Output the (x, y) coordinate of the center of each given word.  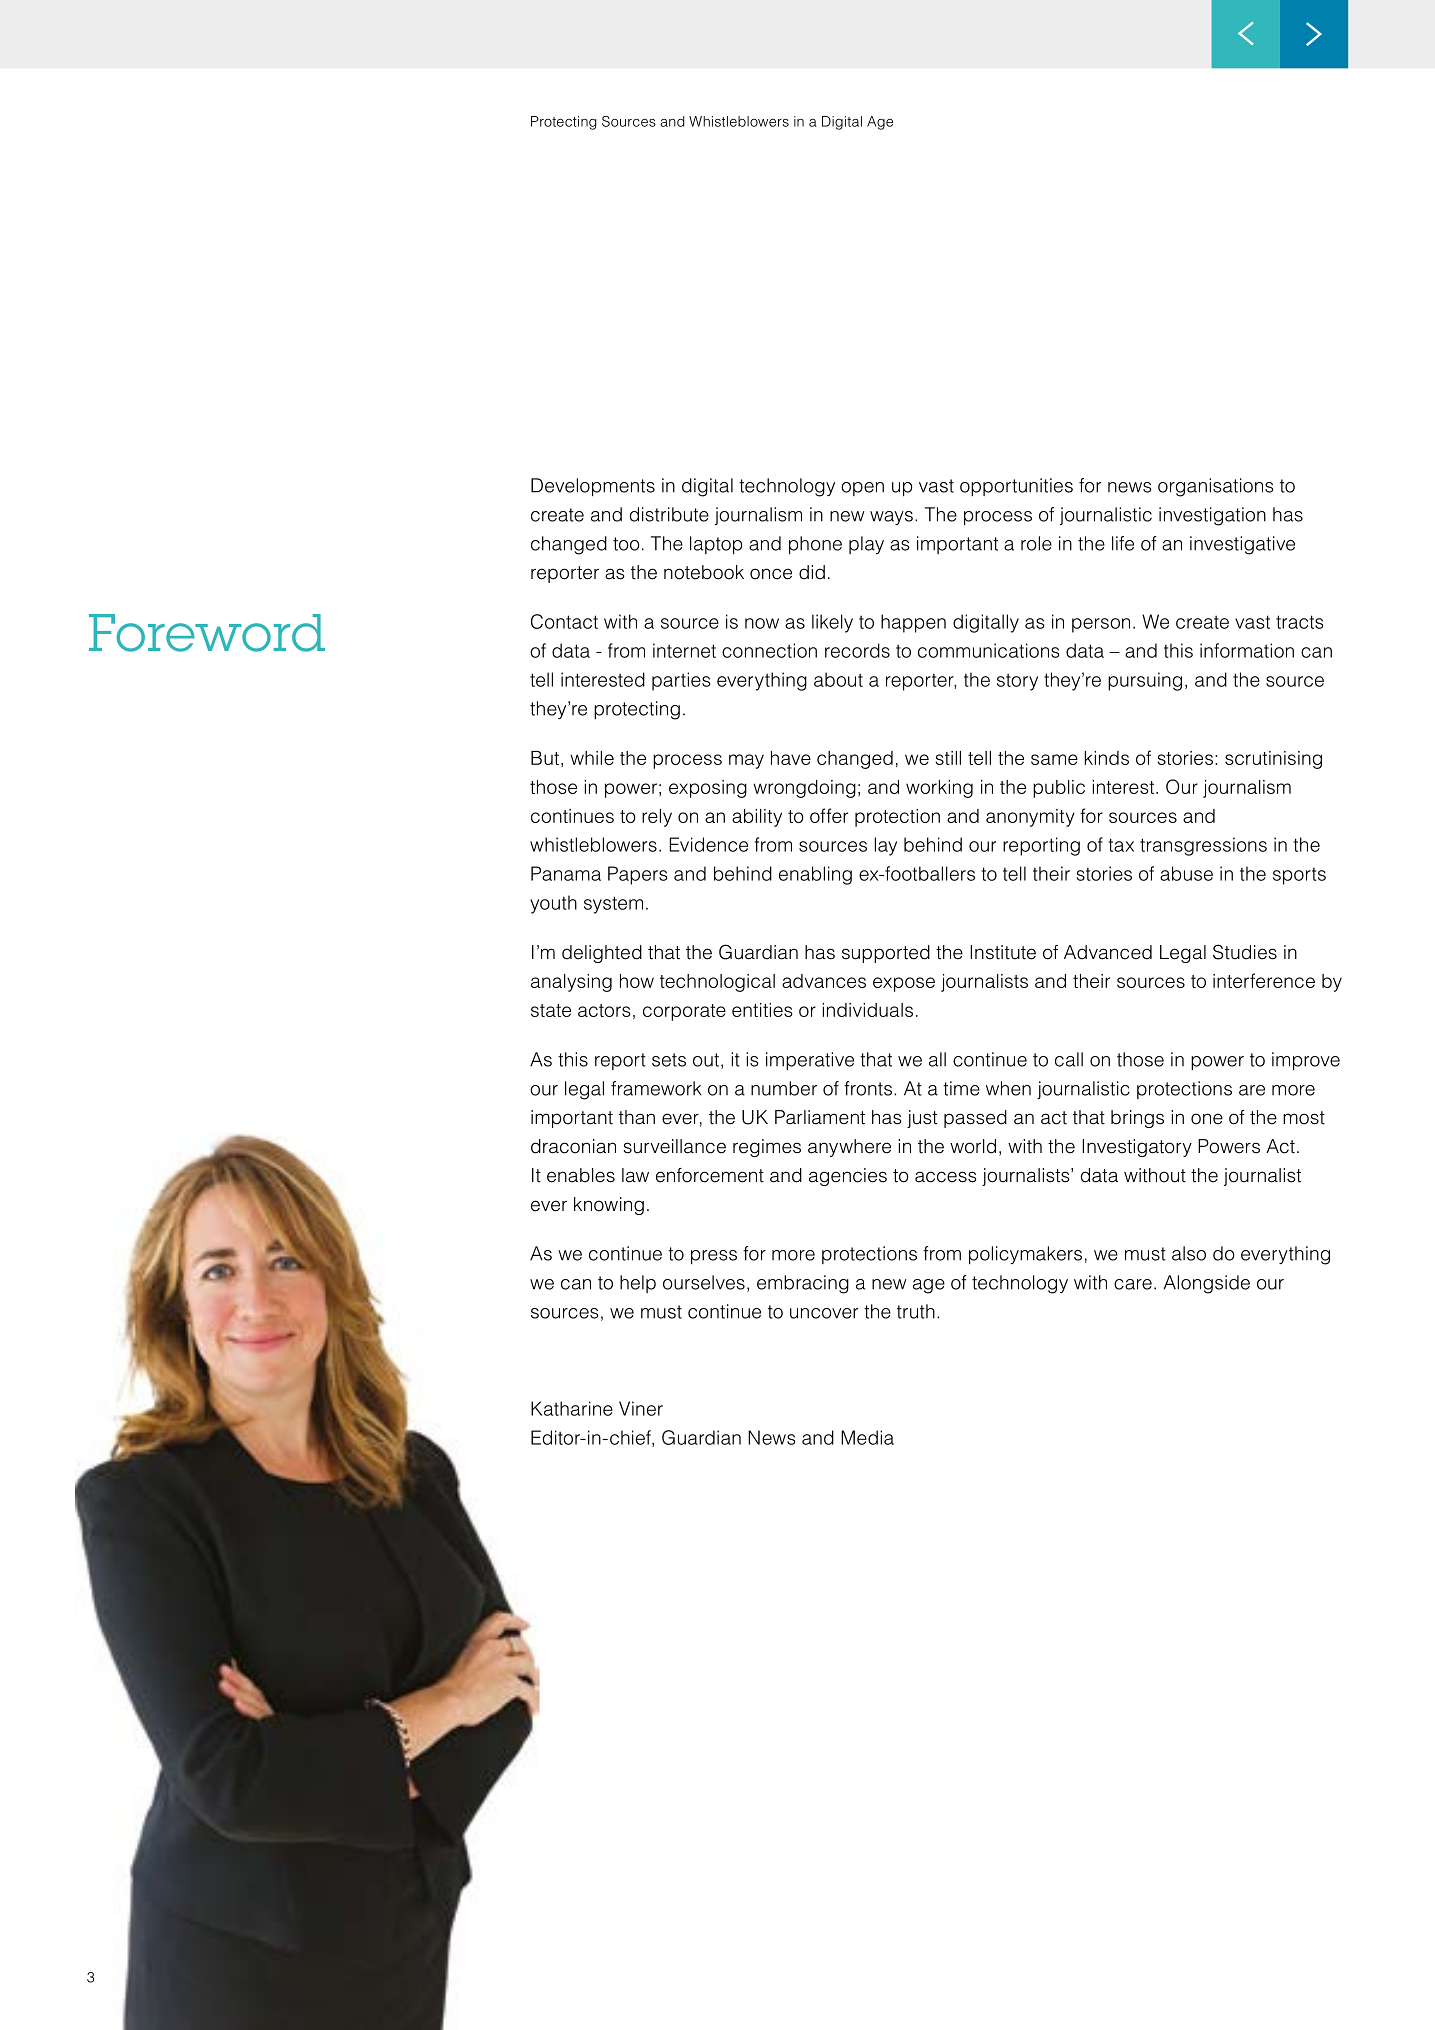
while (592, 758)
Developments (593, 487)
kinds (1107, 758)
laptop (716, 545)
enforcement (710, 1175)
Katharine (572, 1408)
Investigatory (1137, 1148)
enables (581, 1175)
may (746, 761)
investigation (1212, 516)
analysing (571, 983)
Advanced (1108, 952)
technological (717, 983)
